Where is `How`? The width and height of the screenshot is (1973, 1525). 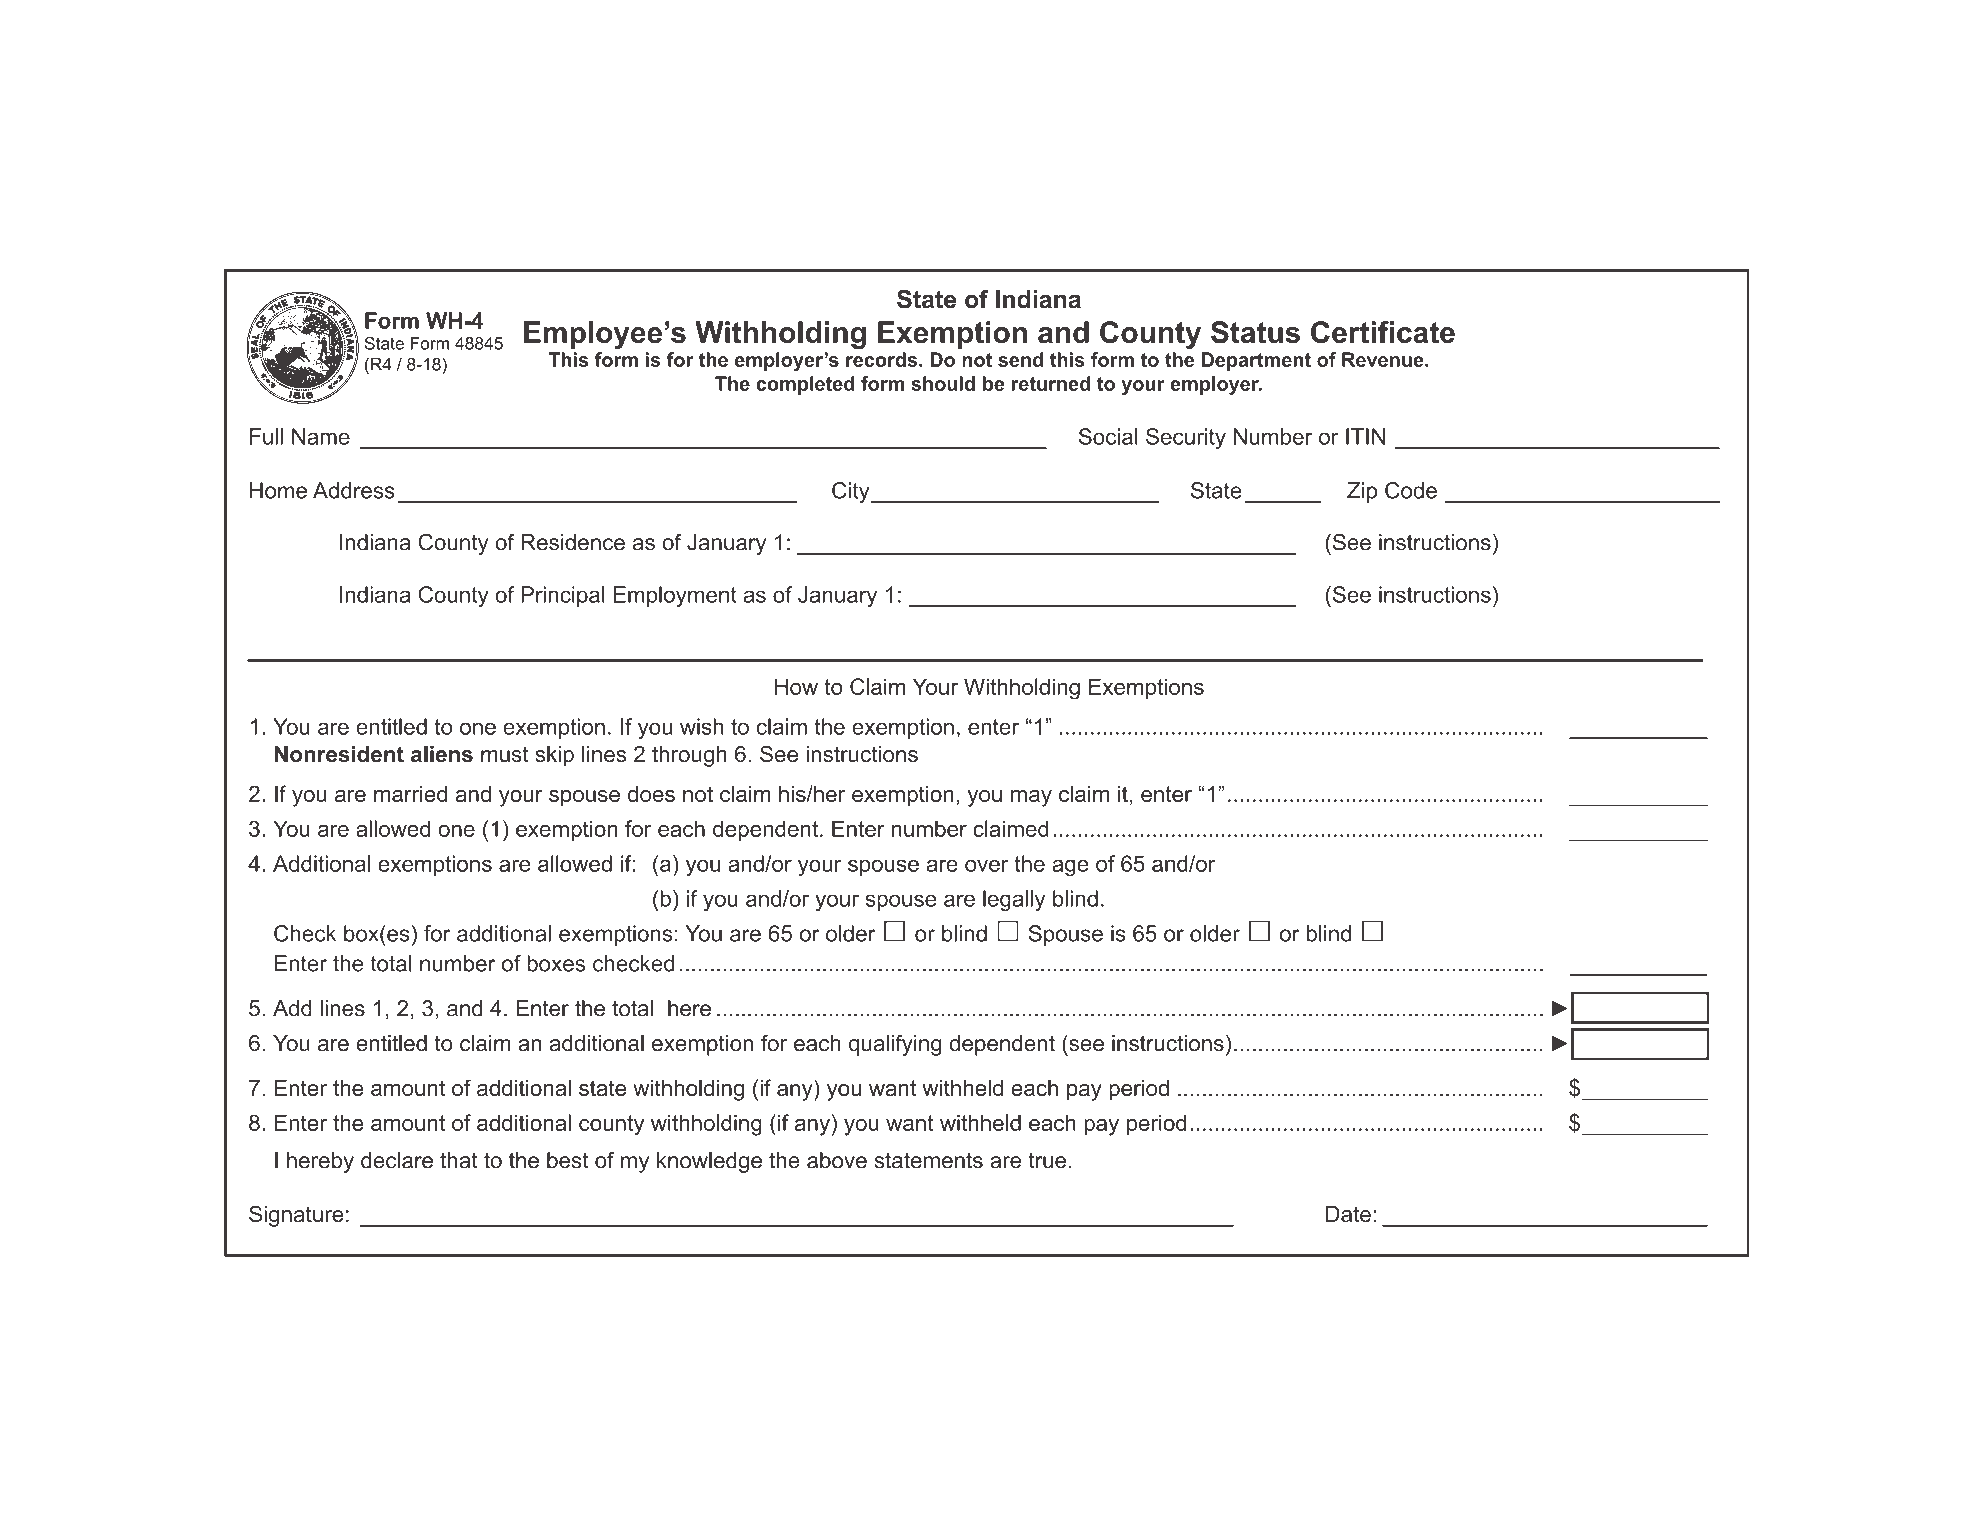
How is located at coordinates (796, 686).
